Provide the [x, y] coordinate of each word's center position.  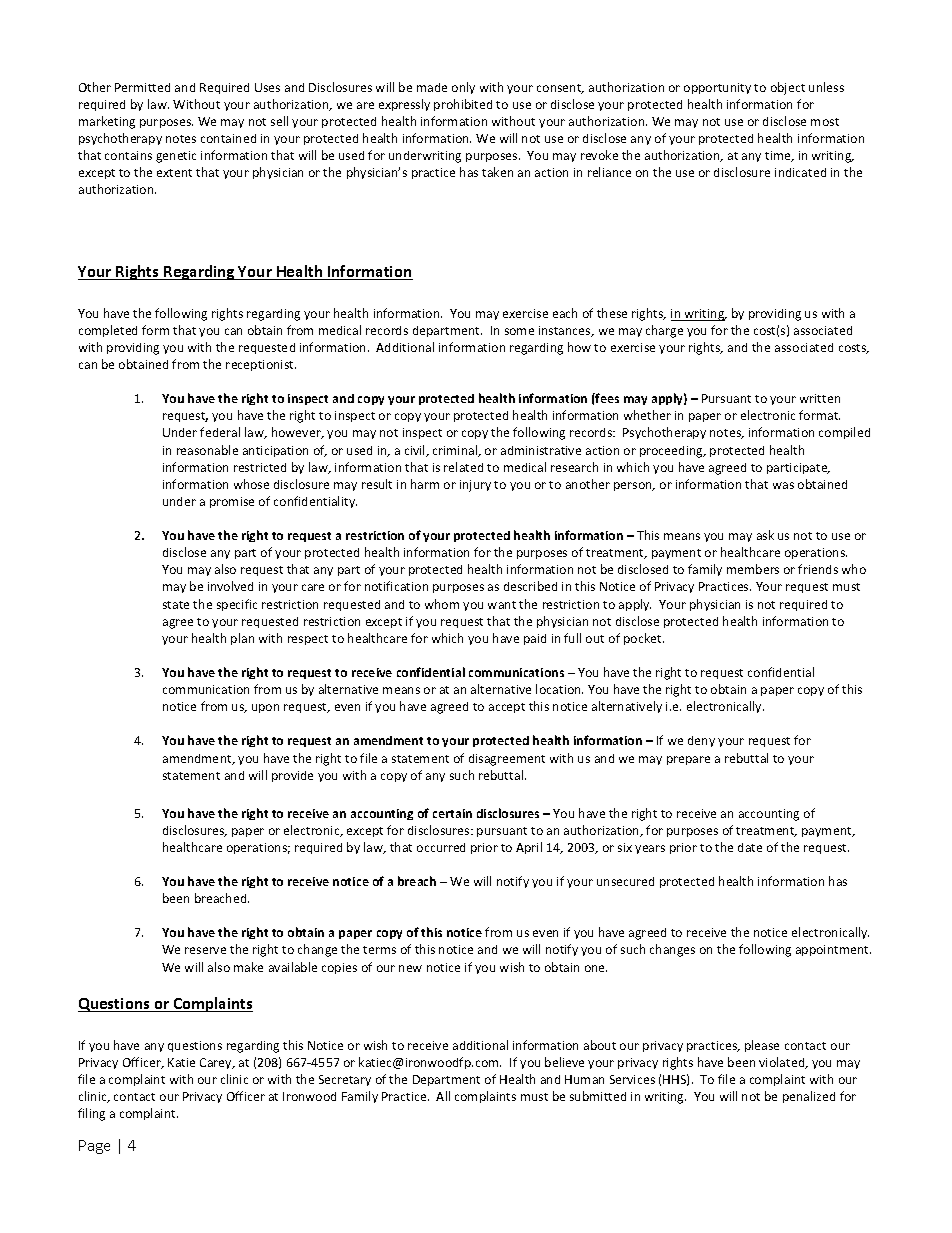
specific [237, 605]
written [820, 398]
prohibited [463, 105]
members [753, 569]
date [750, 847]
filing [91, 1114]
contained [228, 138]
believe [564, 1062]
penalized [809, 1097]
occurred [441, 847]
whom [442, 604]
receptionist [261, 365]
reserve [205, 950]
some [519, 331]
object [788, 88]
